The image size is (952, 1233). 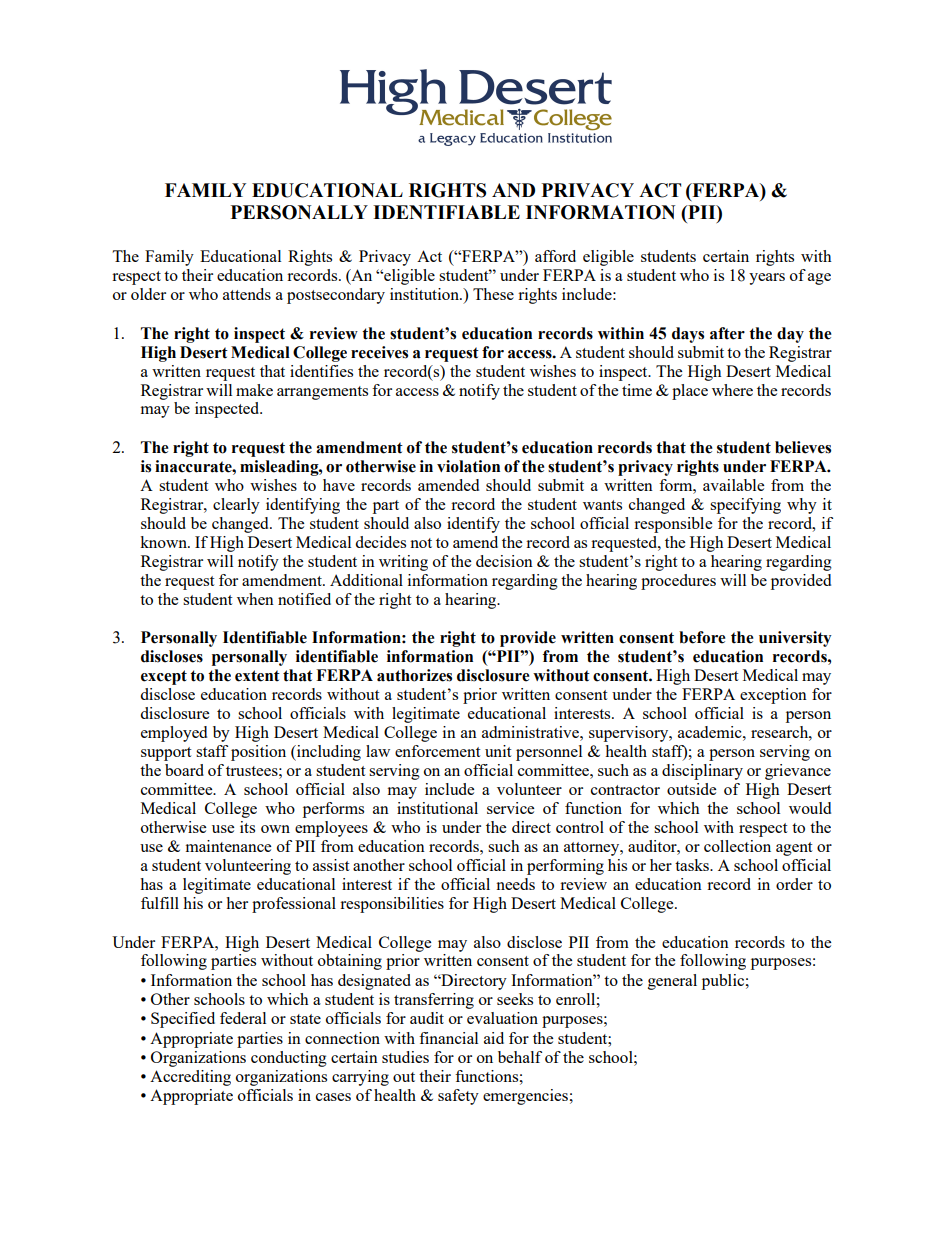 What do you see at coordinates (702, 637) in the page?
I see `before` at bounding box center [702, 637].
